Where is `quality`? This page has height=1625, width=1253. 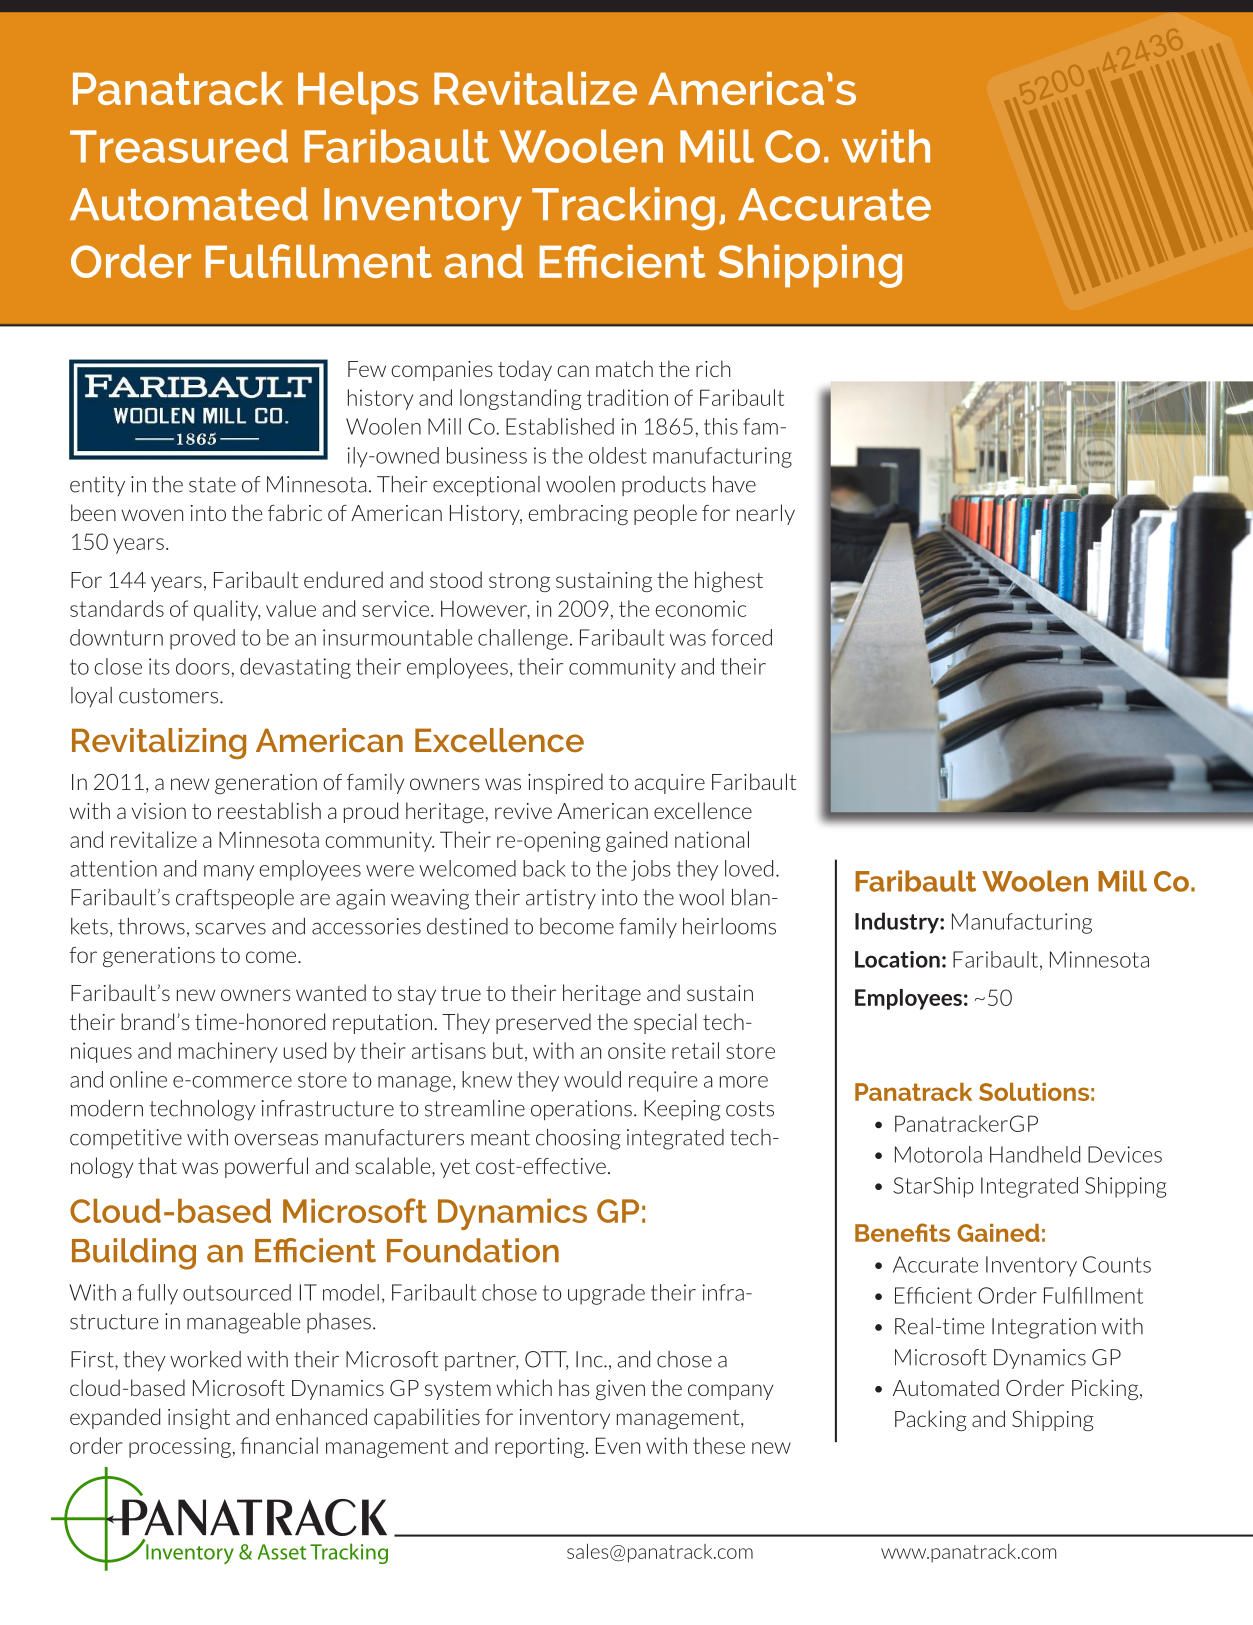 quality is located at coordinates (227, 610).
